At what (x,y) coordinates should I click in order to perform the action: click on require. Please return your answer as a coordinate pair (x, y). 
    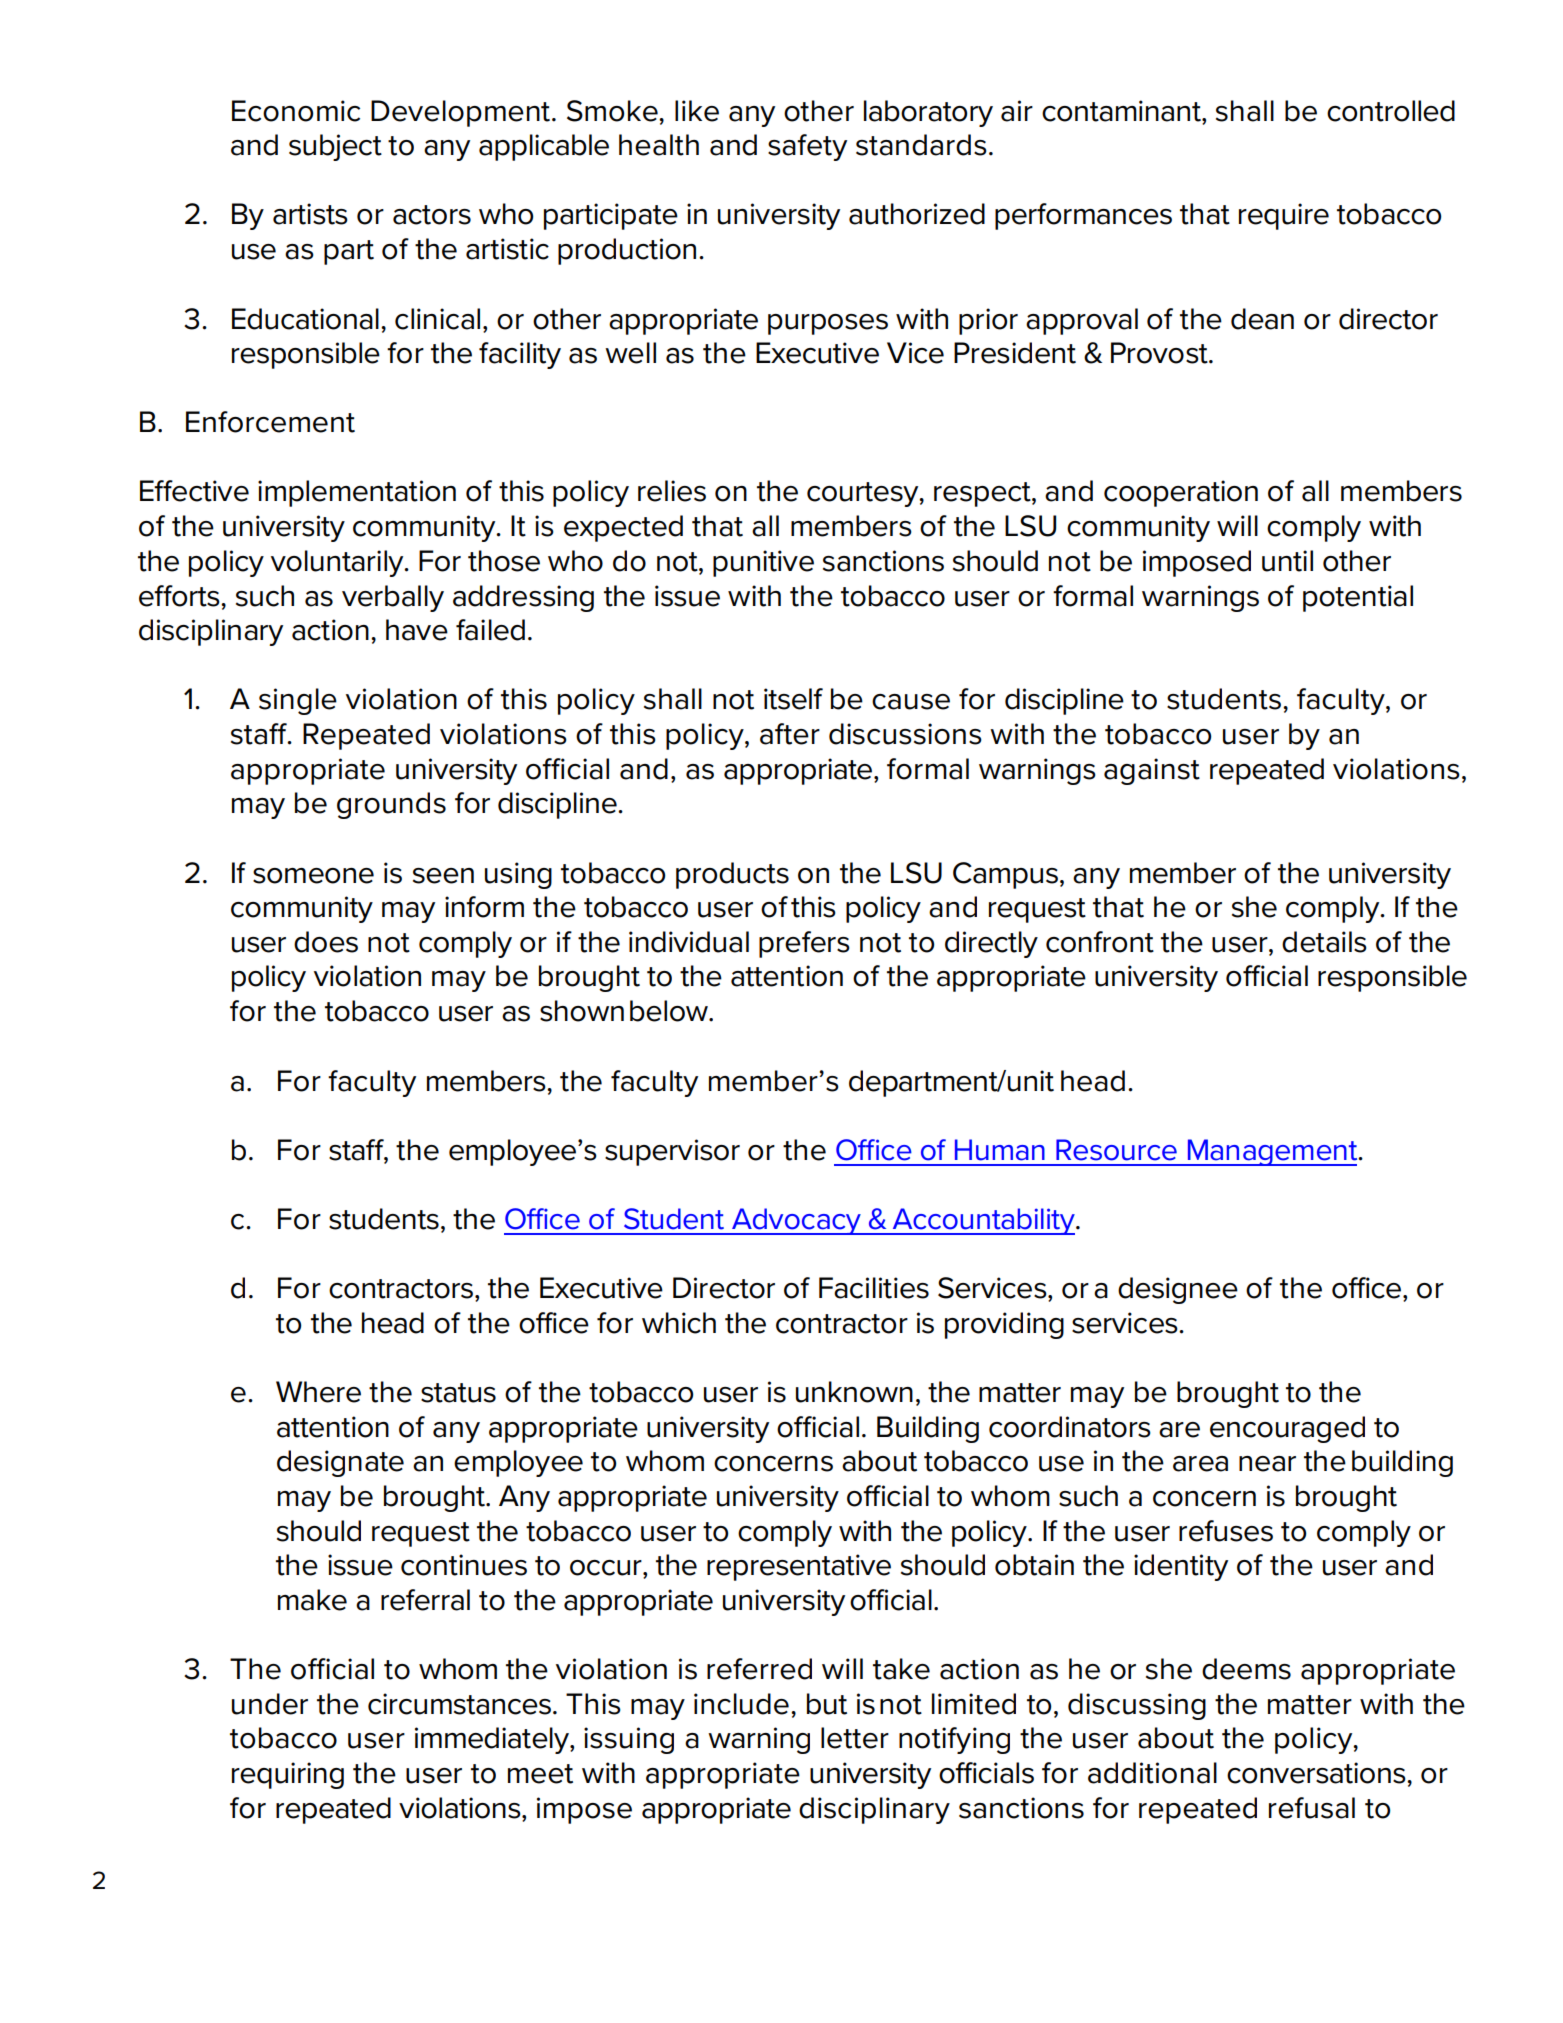
    Looking at the image, I should click on (1284, 216).
